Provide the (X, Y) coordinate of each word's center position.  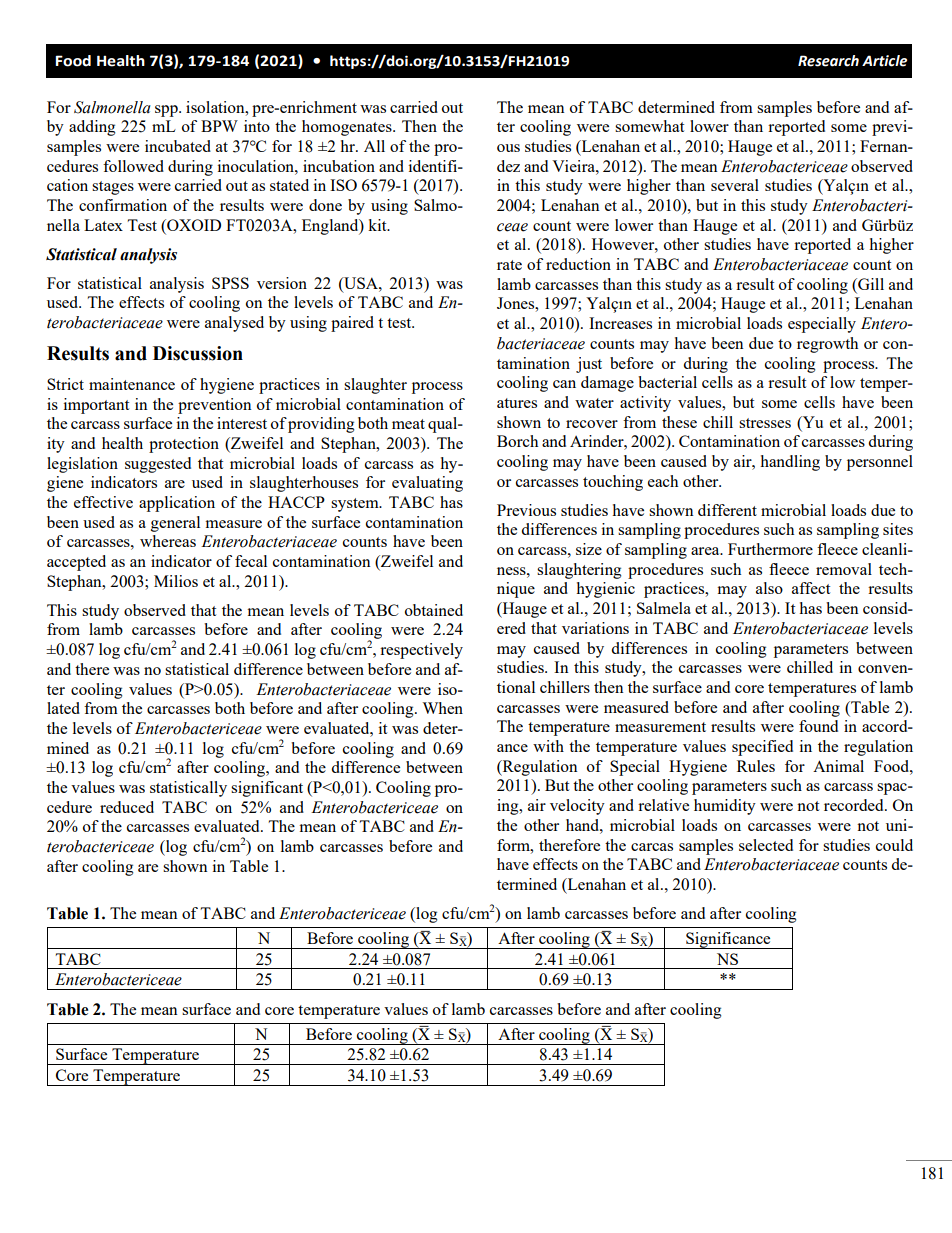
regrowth (827, 345)
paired (352, 324)
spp (167, 111)
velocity (577, 807)
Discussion (198, 353)
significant (267, 789)
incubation (339, 166)
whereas (168, 541)
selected (766, 845)
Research (828, 61)
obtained (434, 610)
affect (811, 588)
